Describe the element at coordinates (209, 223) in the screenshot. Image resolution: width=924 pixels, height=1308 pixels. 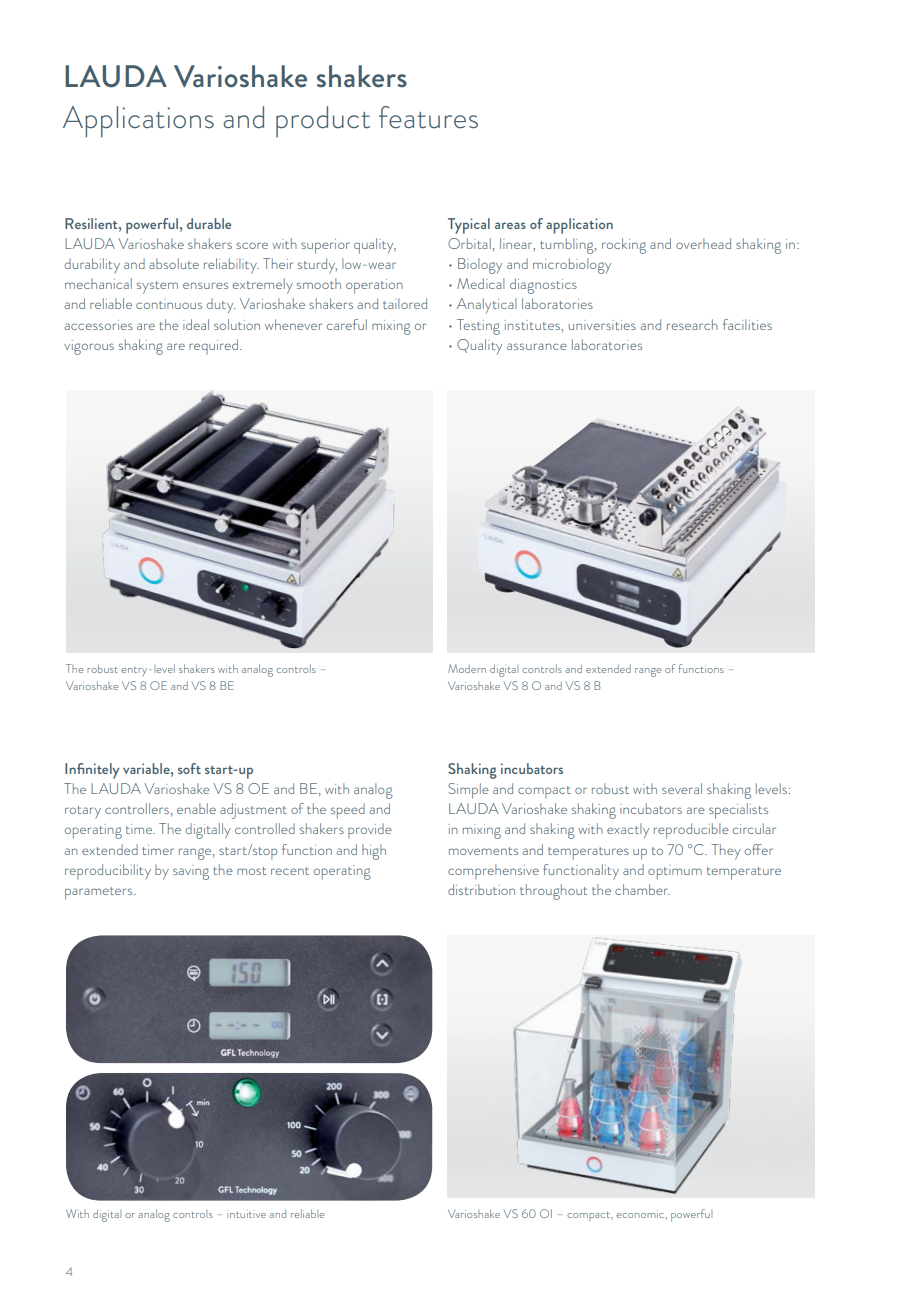
I see `durable` at that location.
